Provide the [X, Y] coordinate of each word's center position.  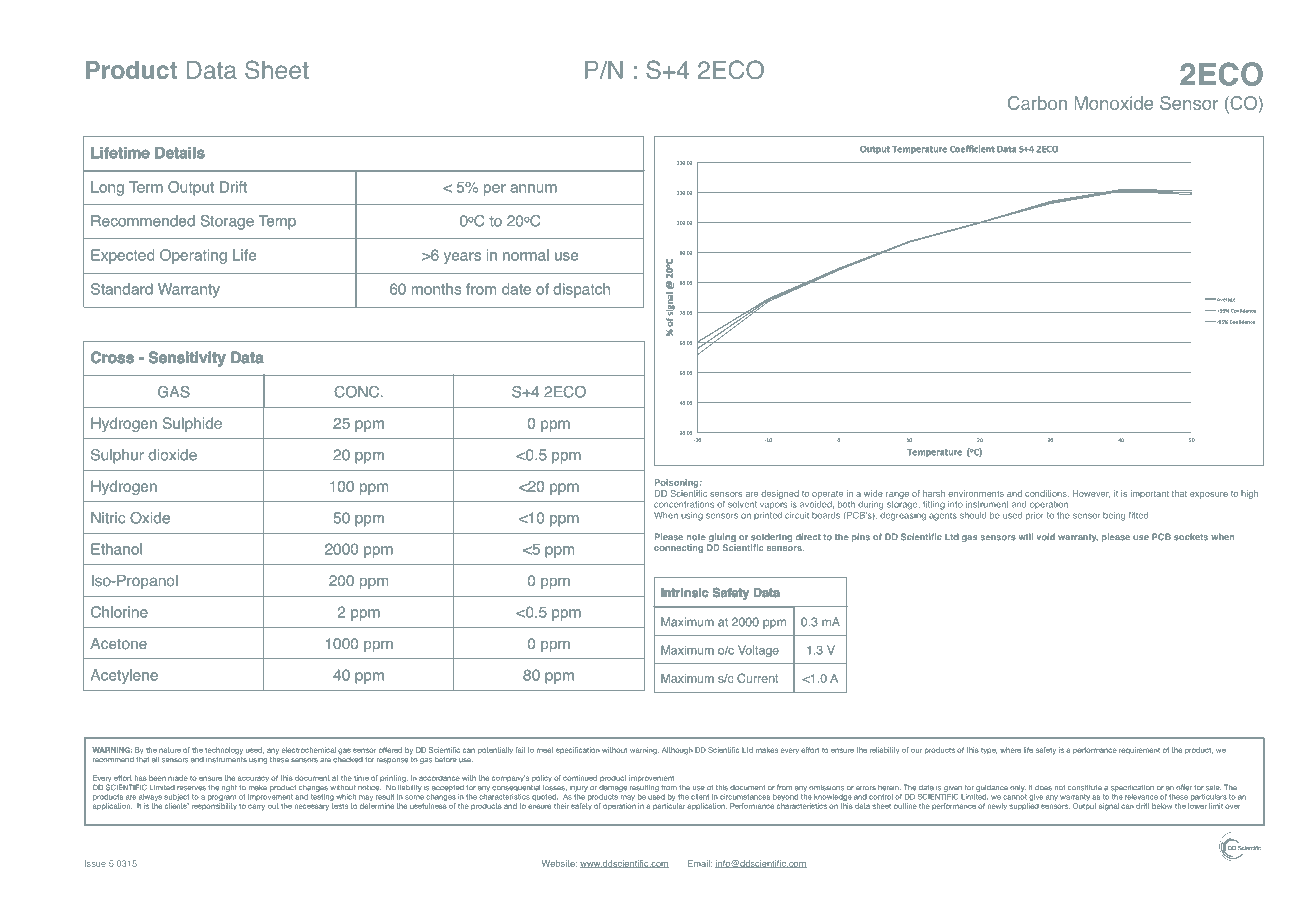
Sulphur [117, 456]
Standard [121, 289]
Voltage [758, 651]
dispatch [581, 290]
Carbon [1037, 103]
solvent [742, 504]
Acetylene [124, 676]
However [1091, 494]
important [1150, 494]
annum [533, 188]
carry [256, 807]
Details [180, 153]
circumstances [745, 797]
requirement [1139, 750]
